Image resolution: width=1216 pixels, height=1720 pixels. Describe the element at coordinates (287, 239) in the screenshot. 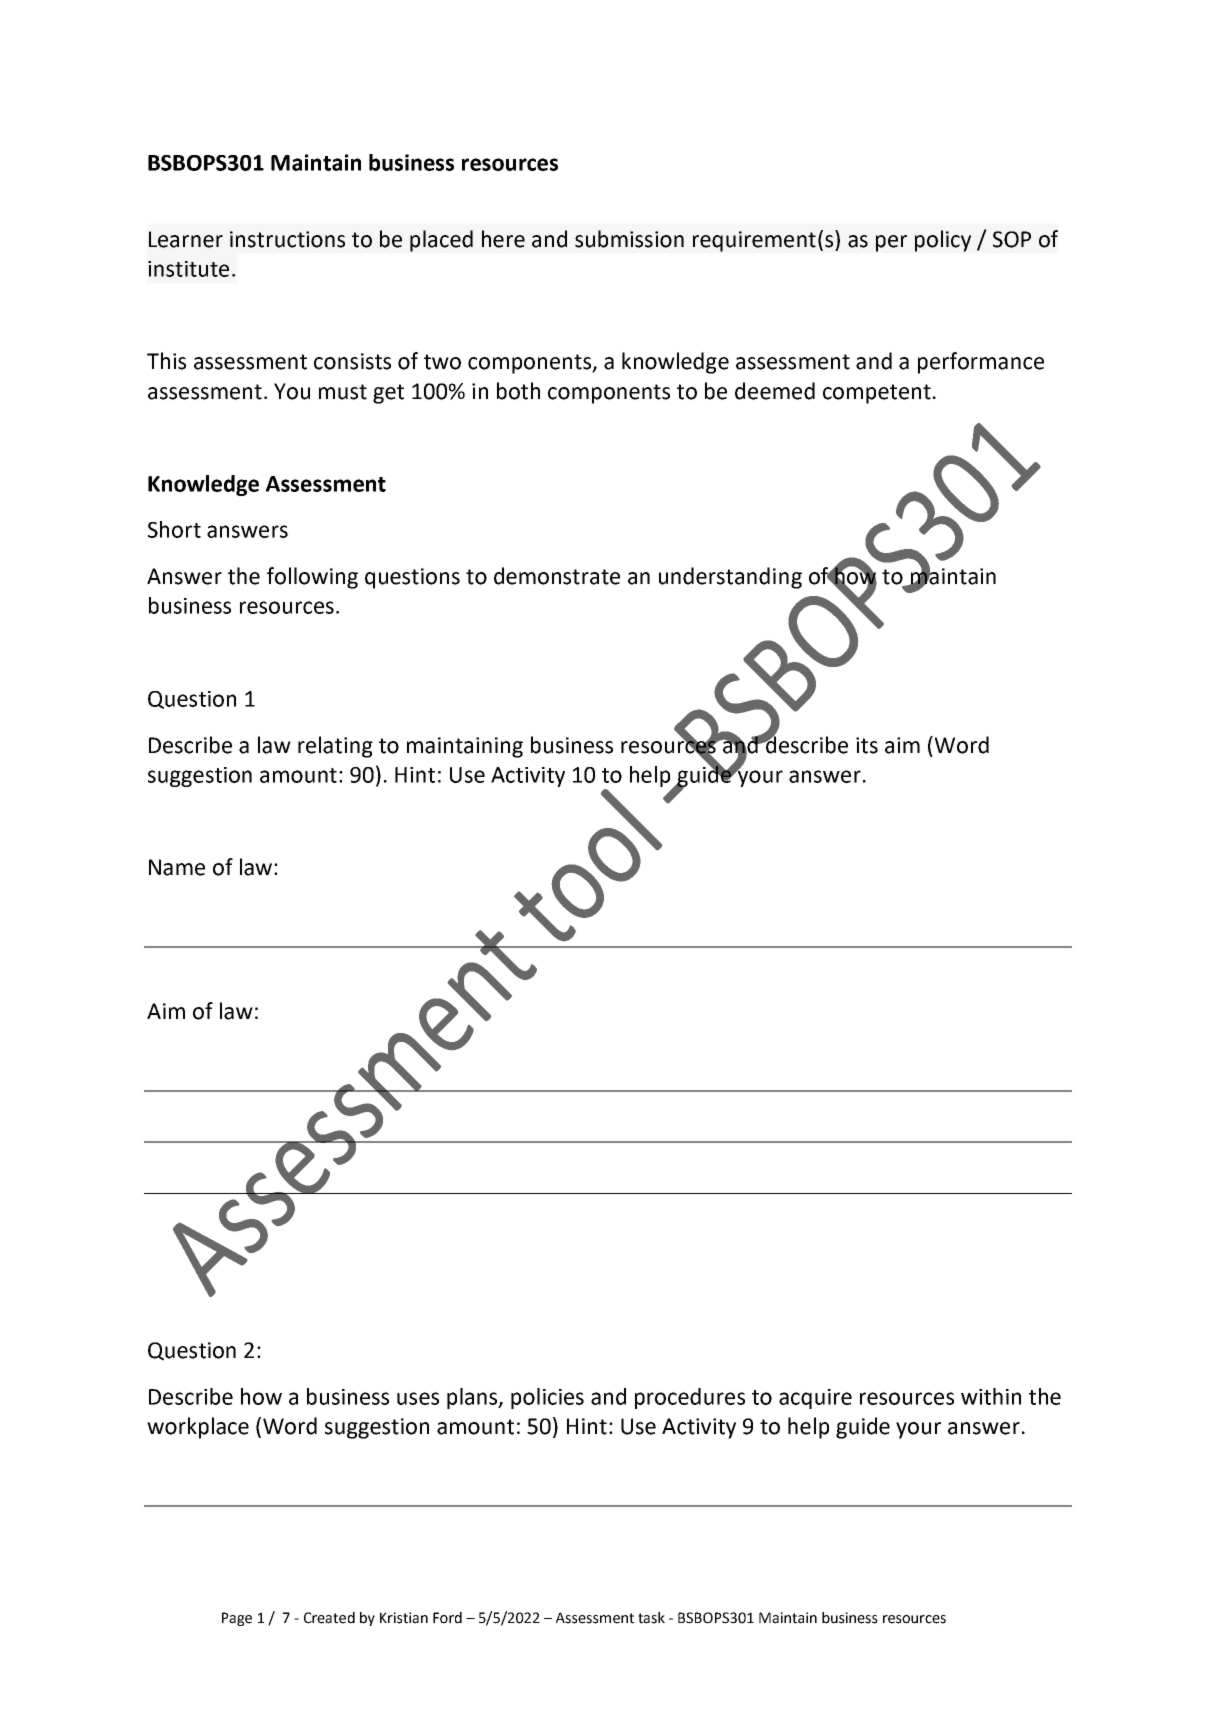

I see `instructions` at that location.
